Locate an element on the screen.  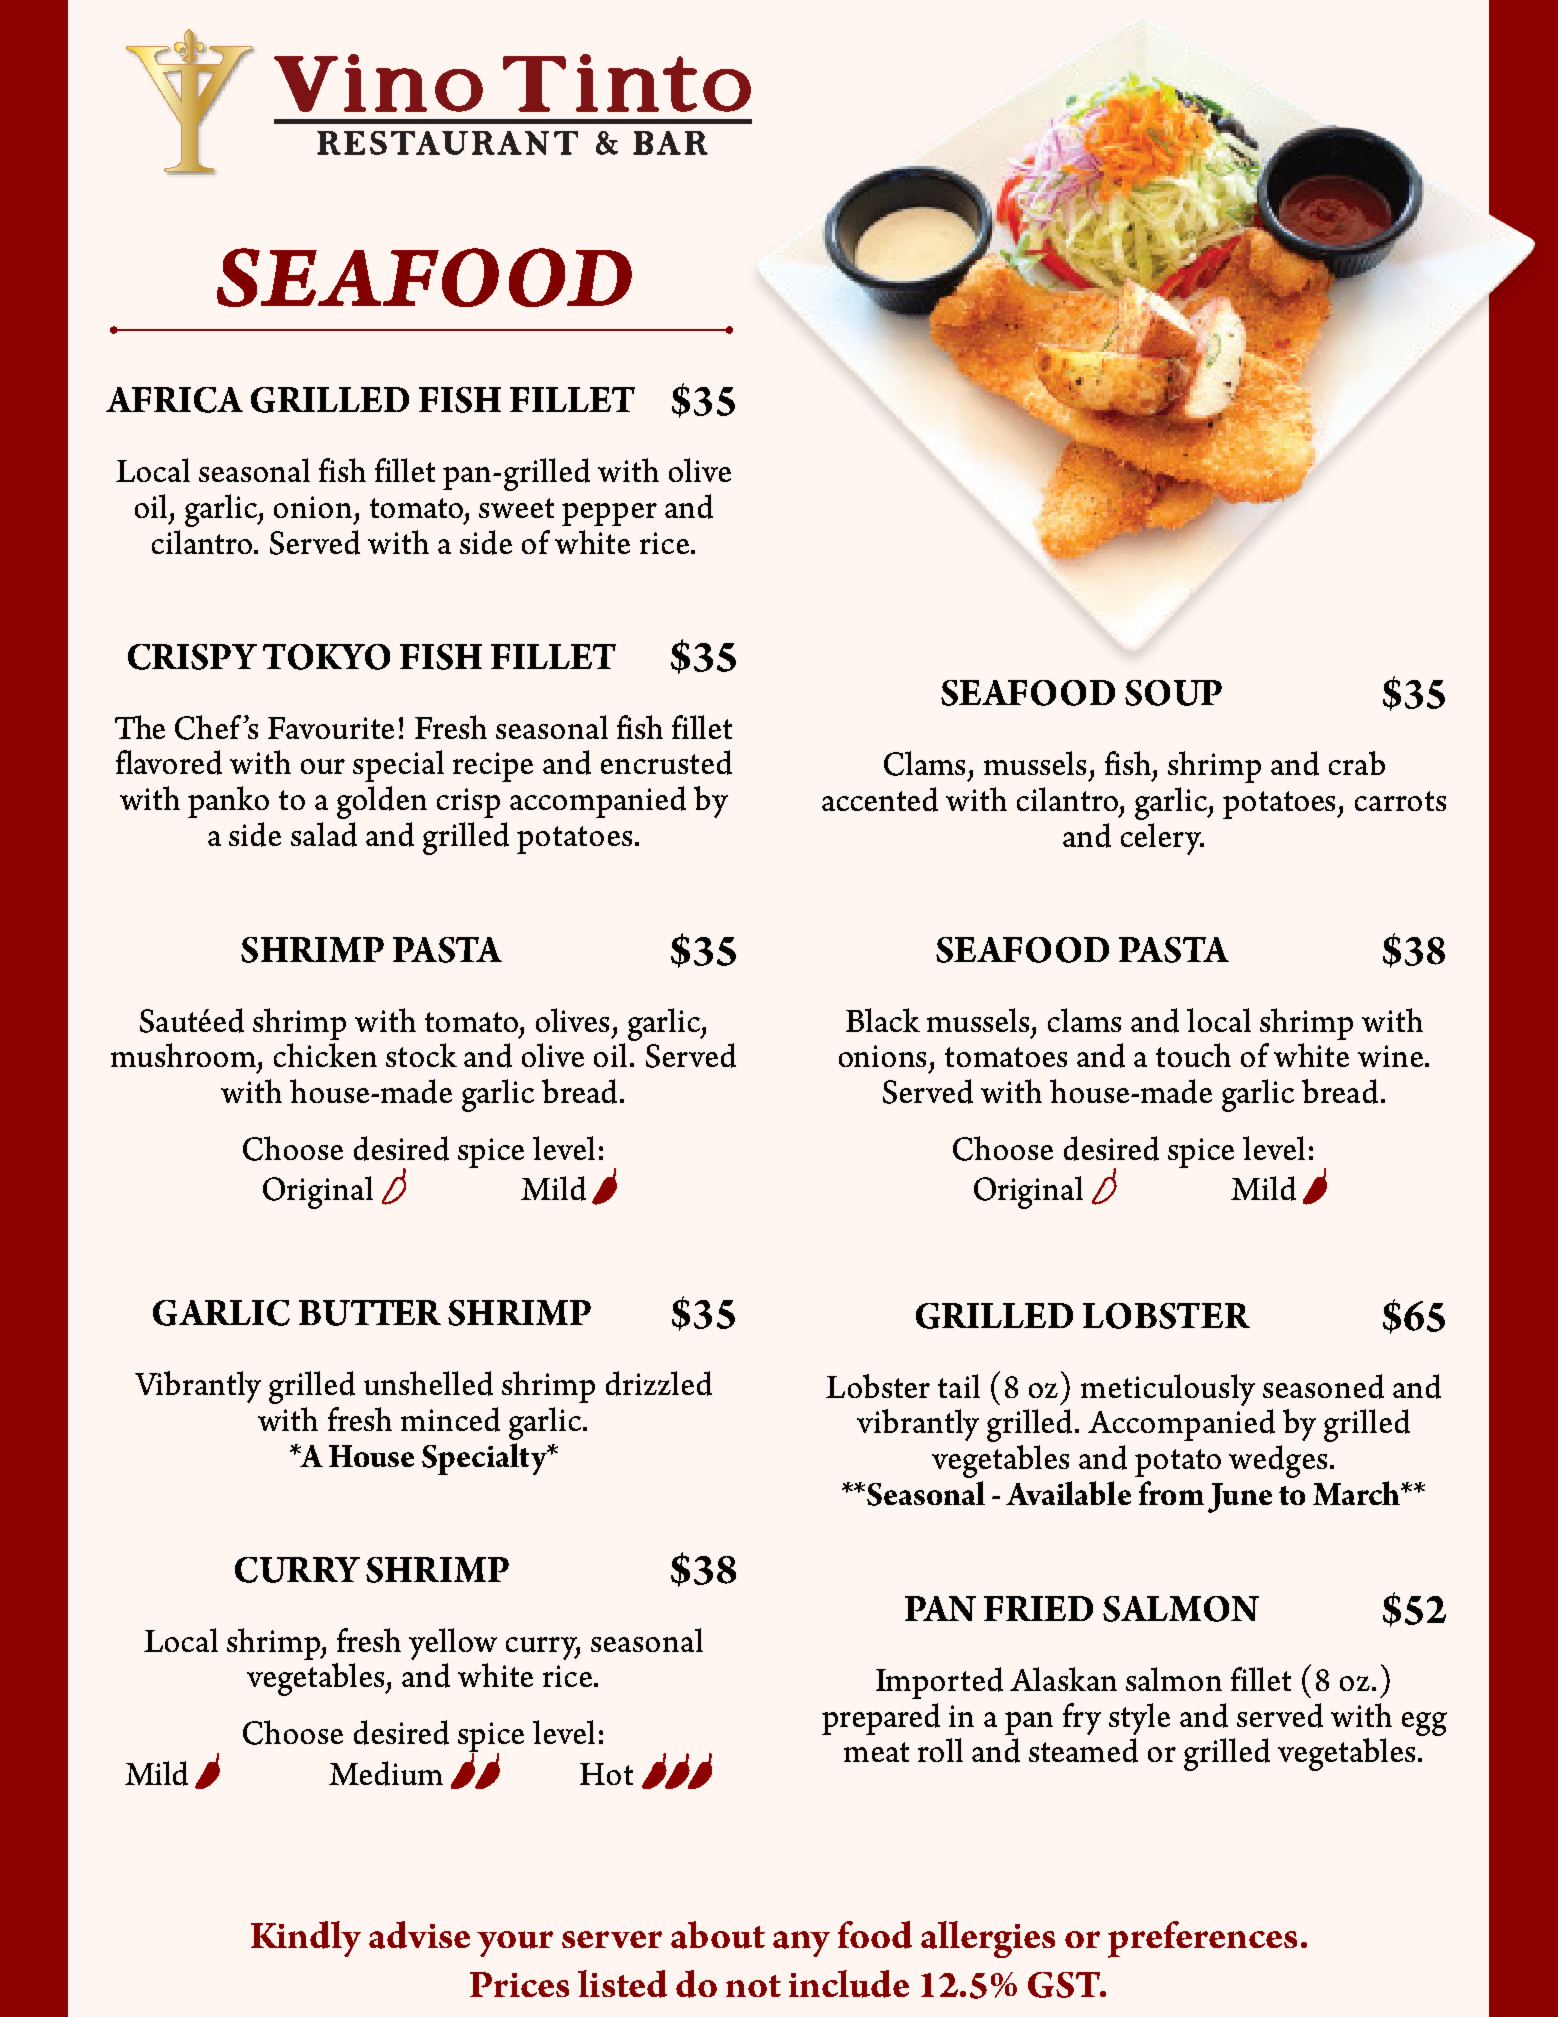
SOUP is located at coordinates (1173, 693).
